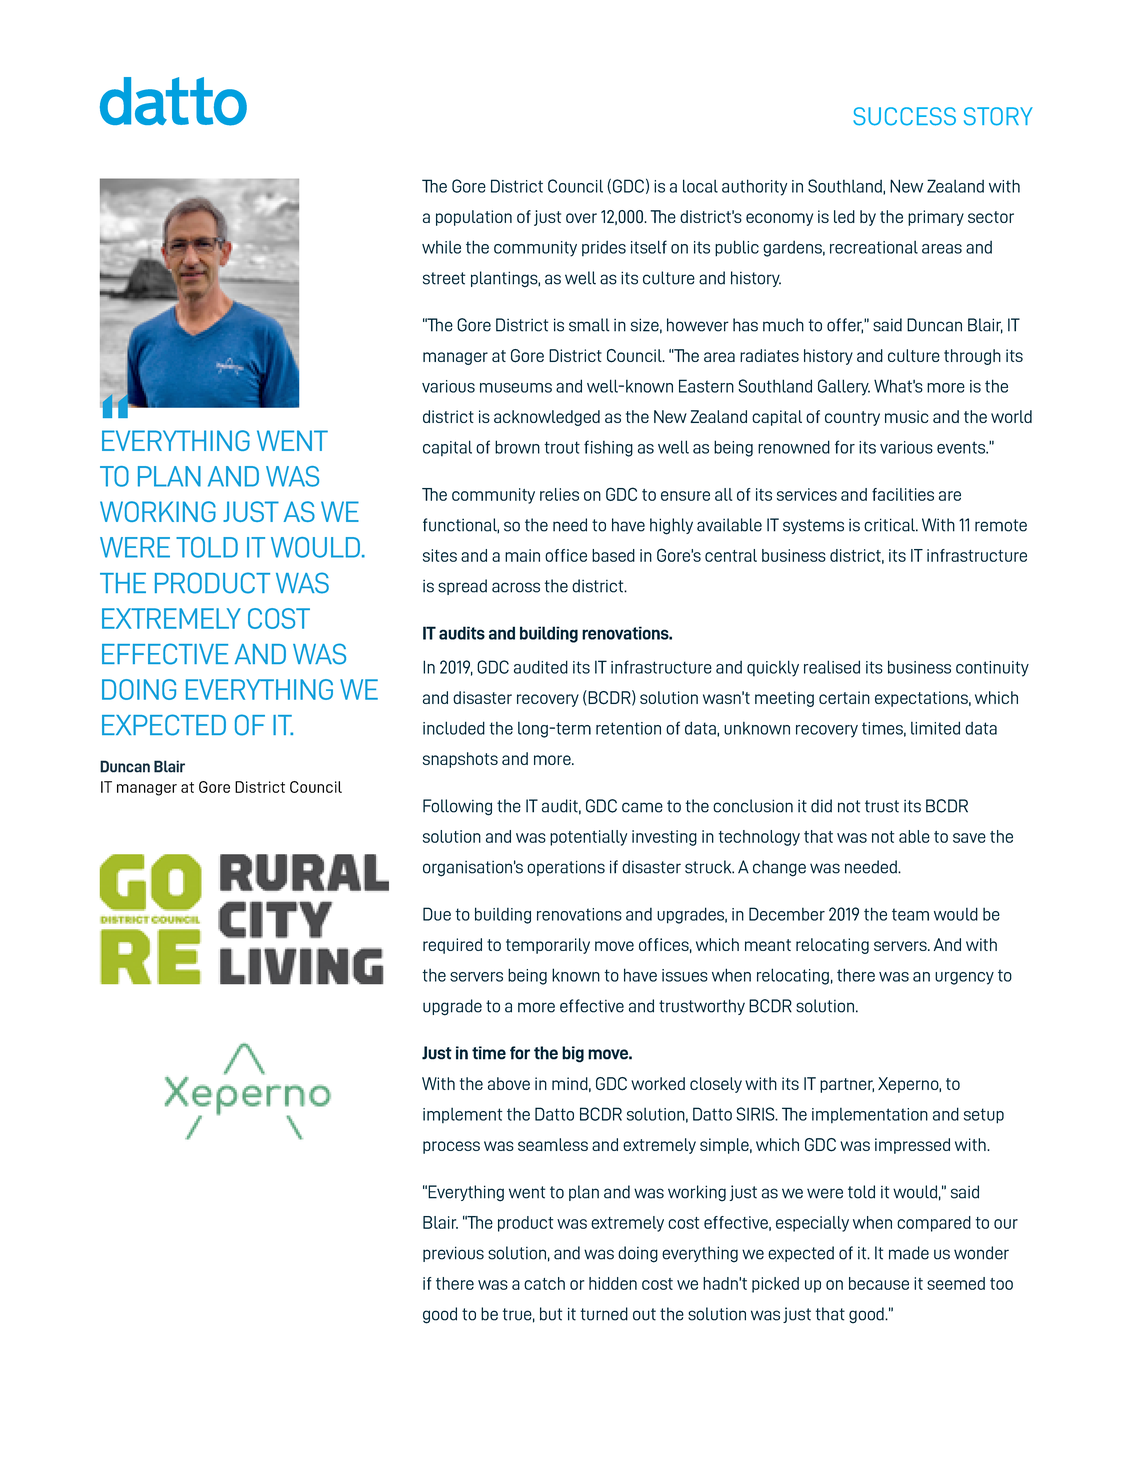  What do you see at coordinates (904, 116) in the document?
I see `SUCCESS` at bounding box center [904, 116].
